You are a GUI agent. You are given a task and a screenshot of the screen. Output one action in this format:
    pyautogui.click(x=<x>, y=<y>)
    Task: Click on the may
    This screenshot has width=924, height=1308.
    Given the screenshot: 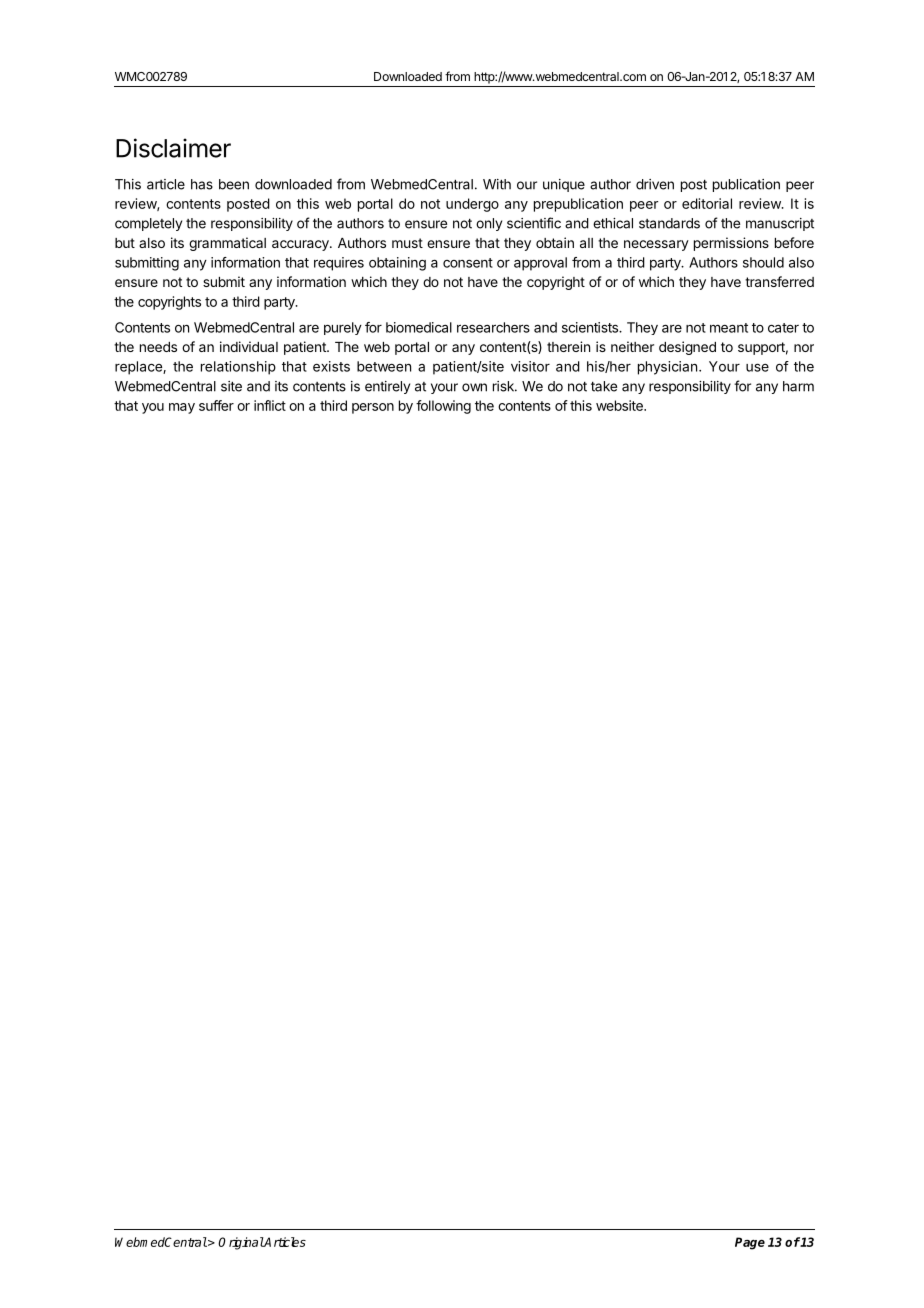 What is the action you would take?
    pyautogui.click(x=182, y=408)
